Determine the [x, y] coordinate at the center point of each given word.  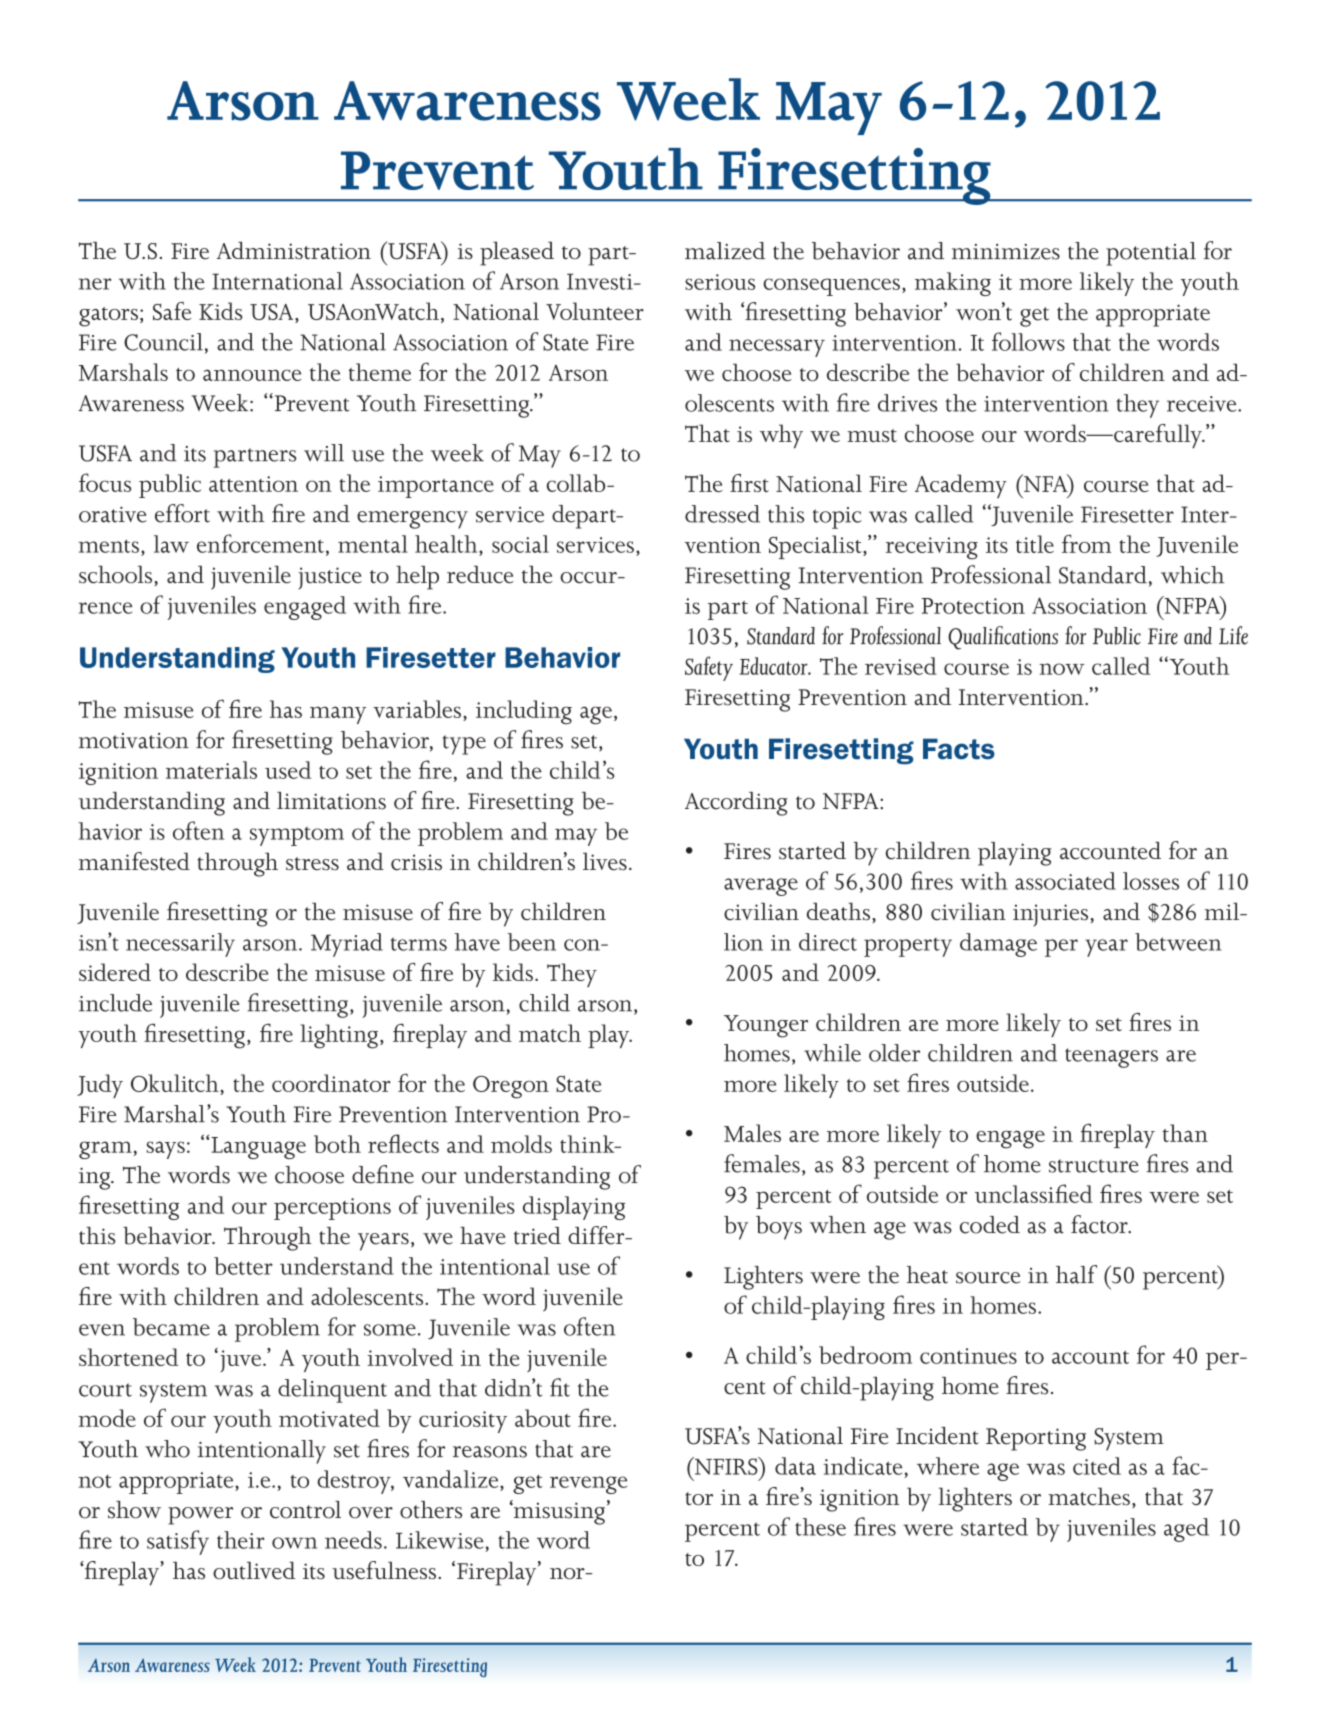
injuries [1050, 915]
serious [720, 282]
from [1086, 544]
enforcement [260, 543]
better [243, 1266]
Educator [775, 666]
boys [779, 1228]
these [820, 1527]
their [241, 1540]
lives [605, 861]
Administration [294, 250]
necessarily [180, 945]
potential [1151, 254]
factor [1100, 1224]
